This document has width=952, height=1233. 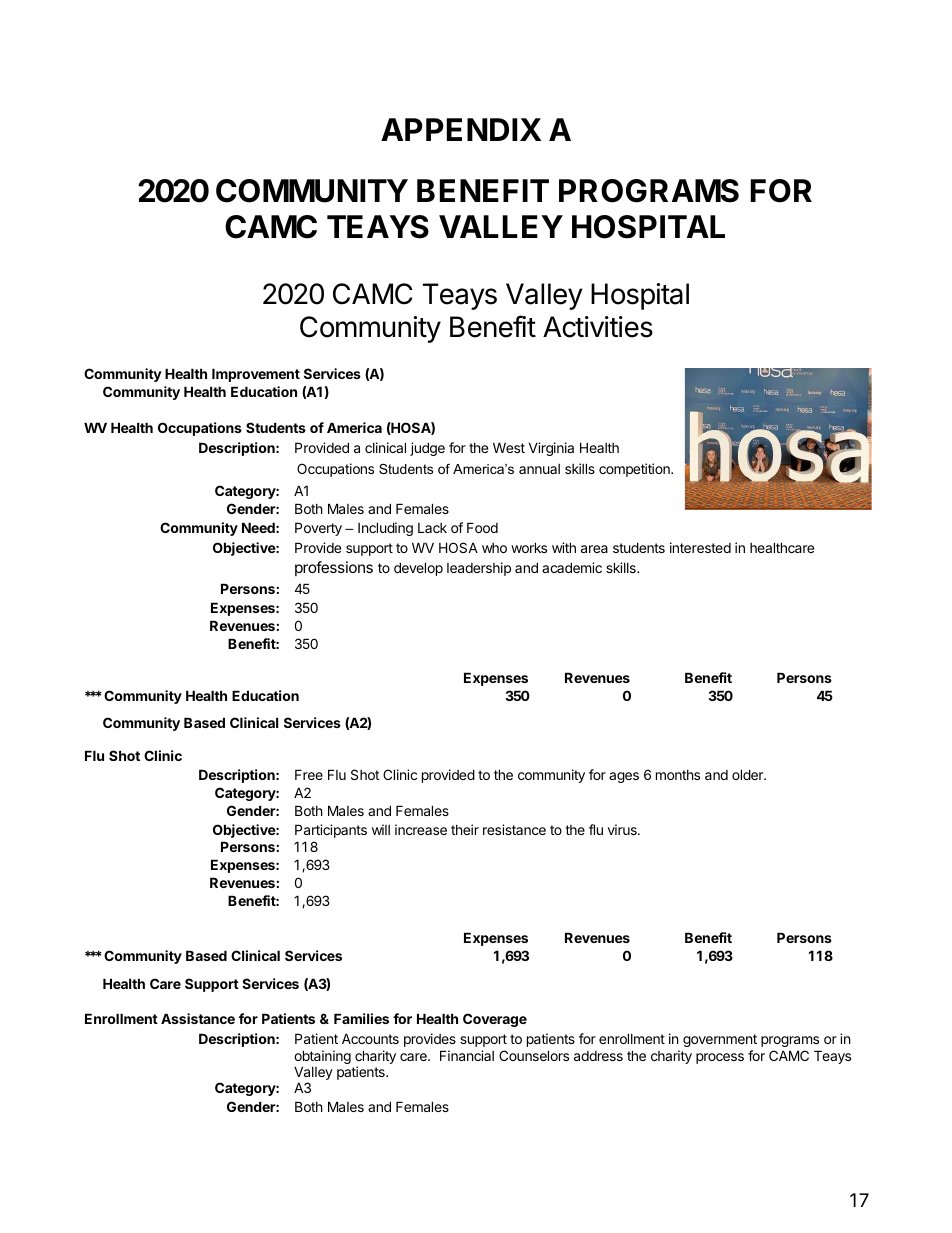 What do you see at coordinates (322, 1058) in the document?
I see `obtaining` at bounding box center [322, 1058].
